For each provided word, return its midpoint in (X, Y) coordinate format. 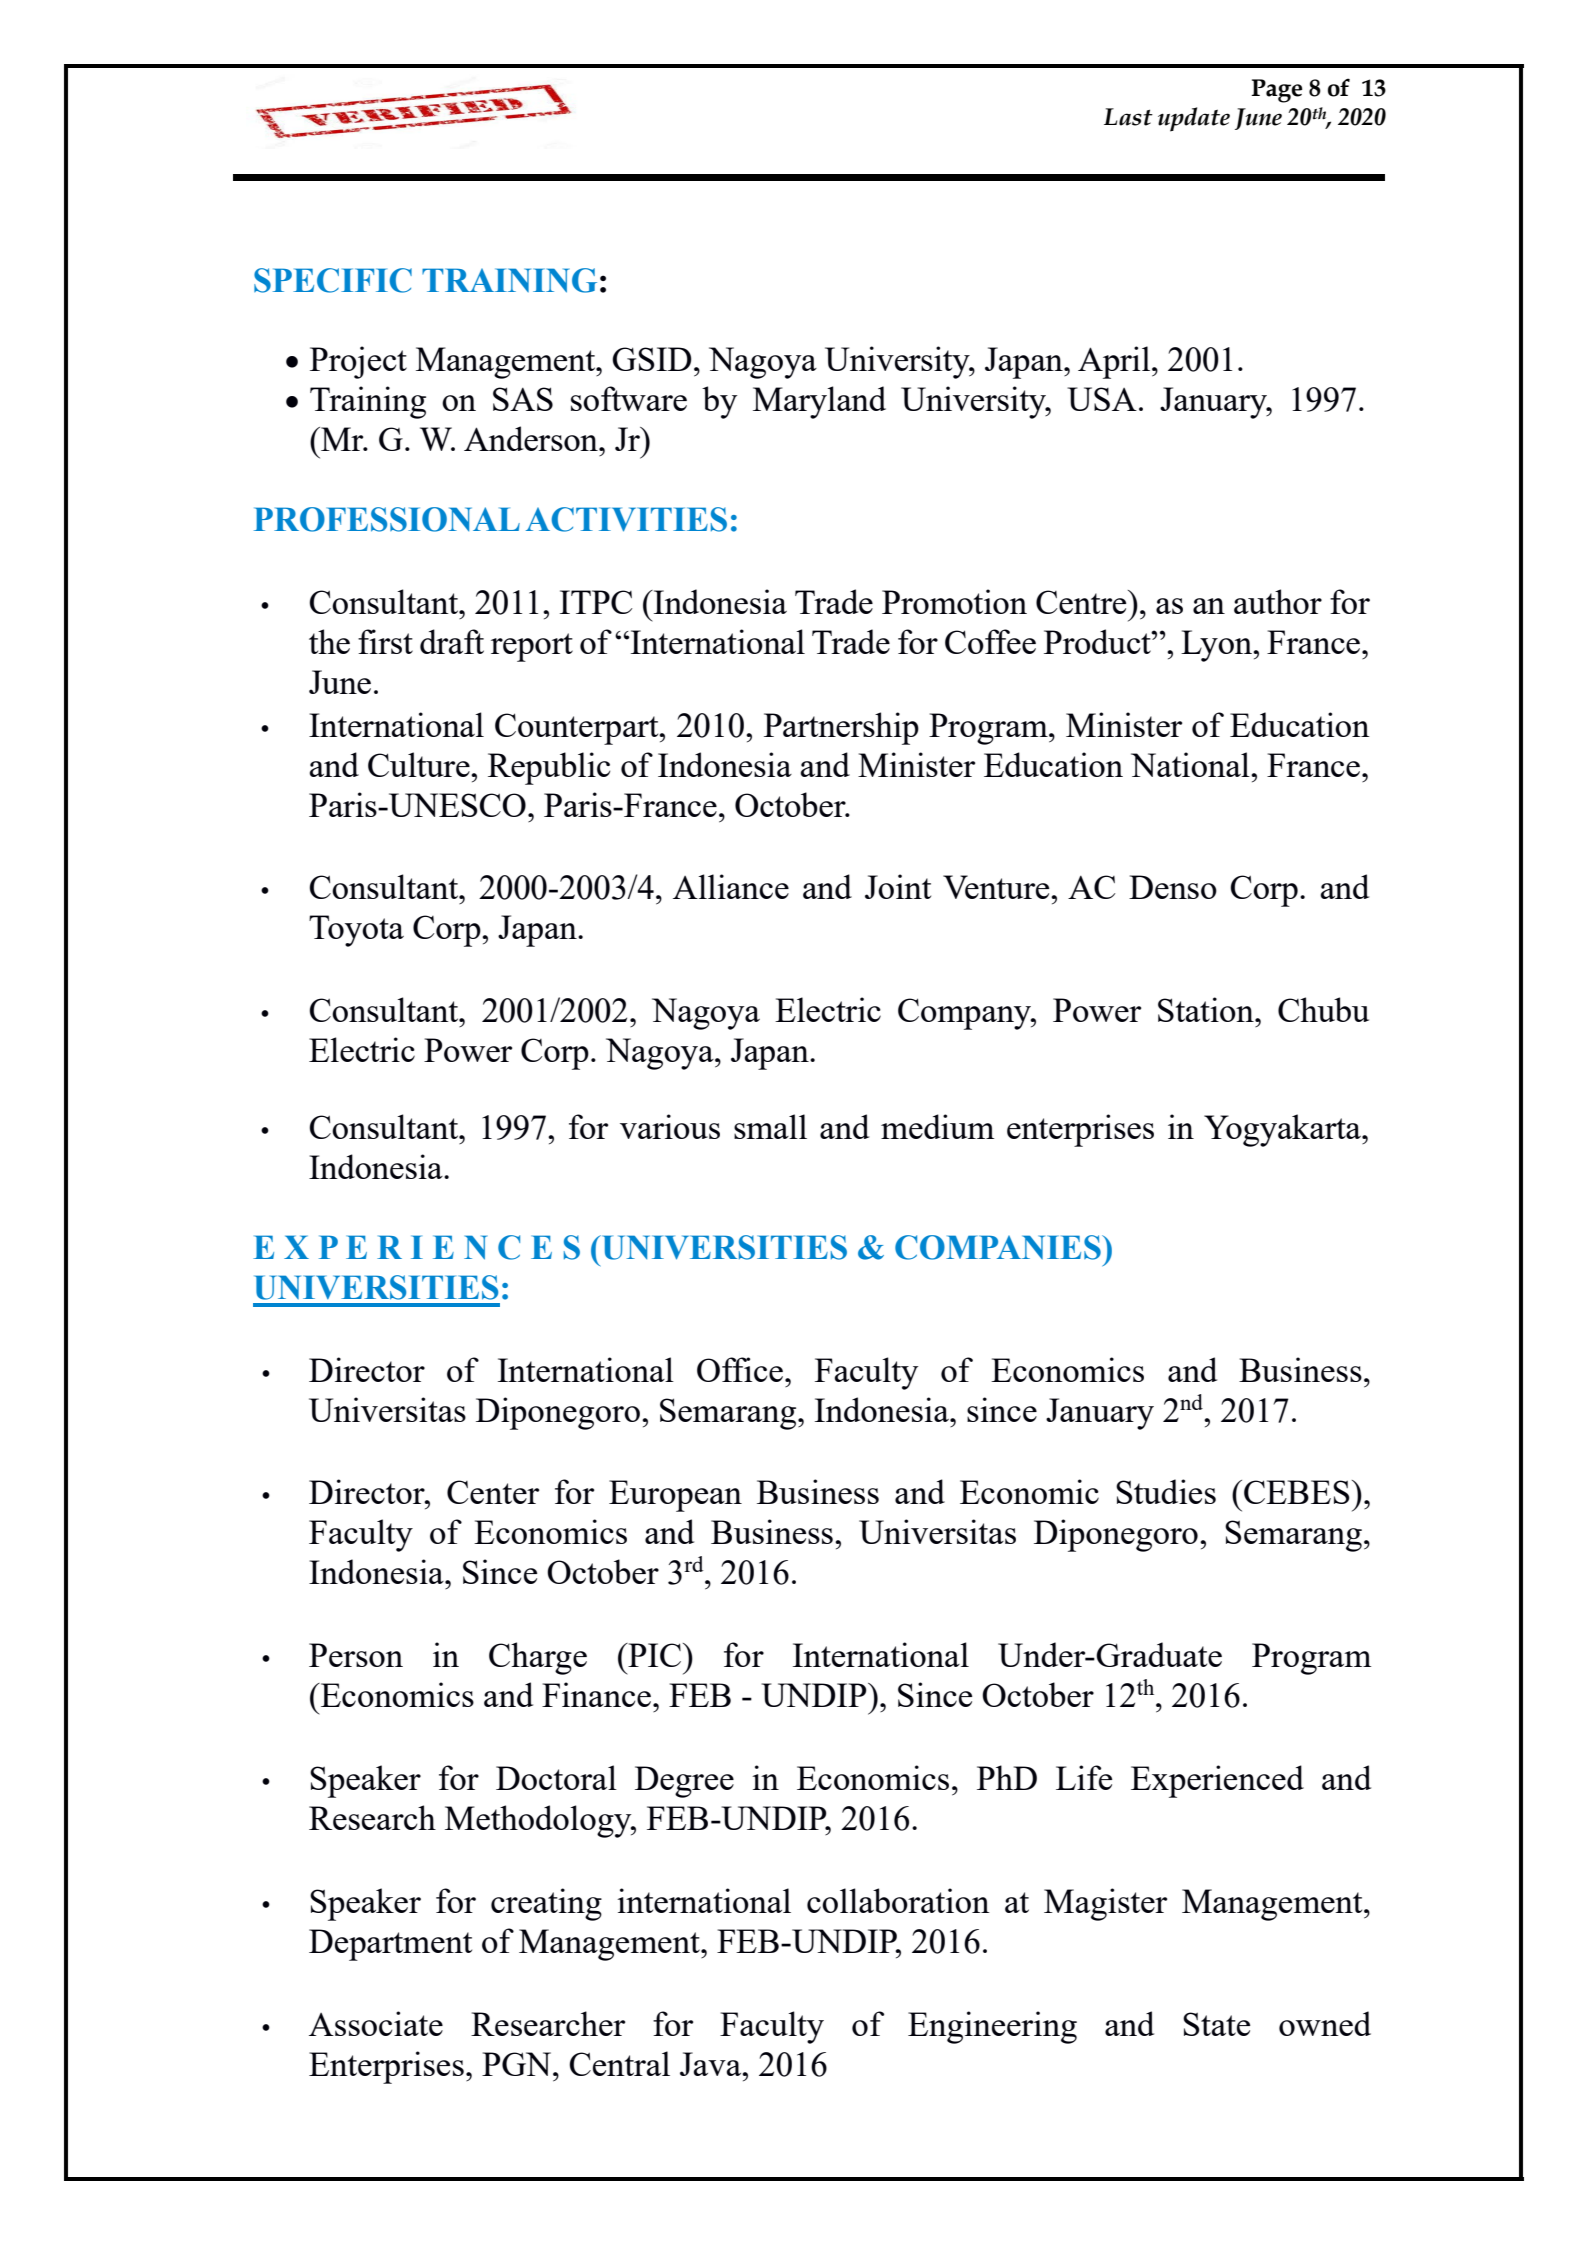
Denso (1173, 887)
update (1194, 119)
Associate (376, 2023)
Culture (420, 764)
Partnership (841, 728)
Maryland (819, 402)
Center (493, 1492)
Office (740, 1369)
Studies (1166, 1491)
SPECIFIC (333, 280)
